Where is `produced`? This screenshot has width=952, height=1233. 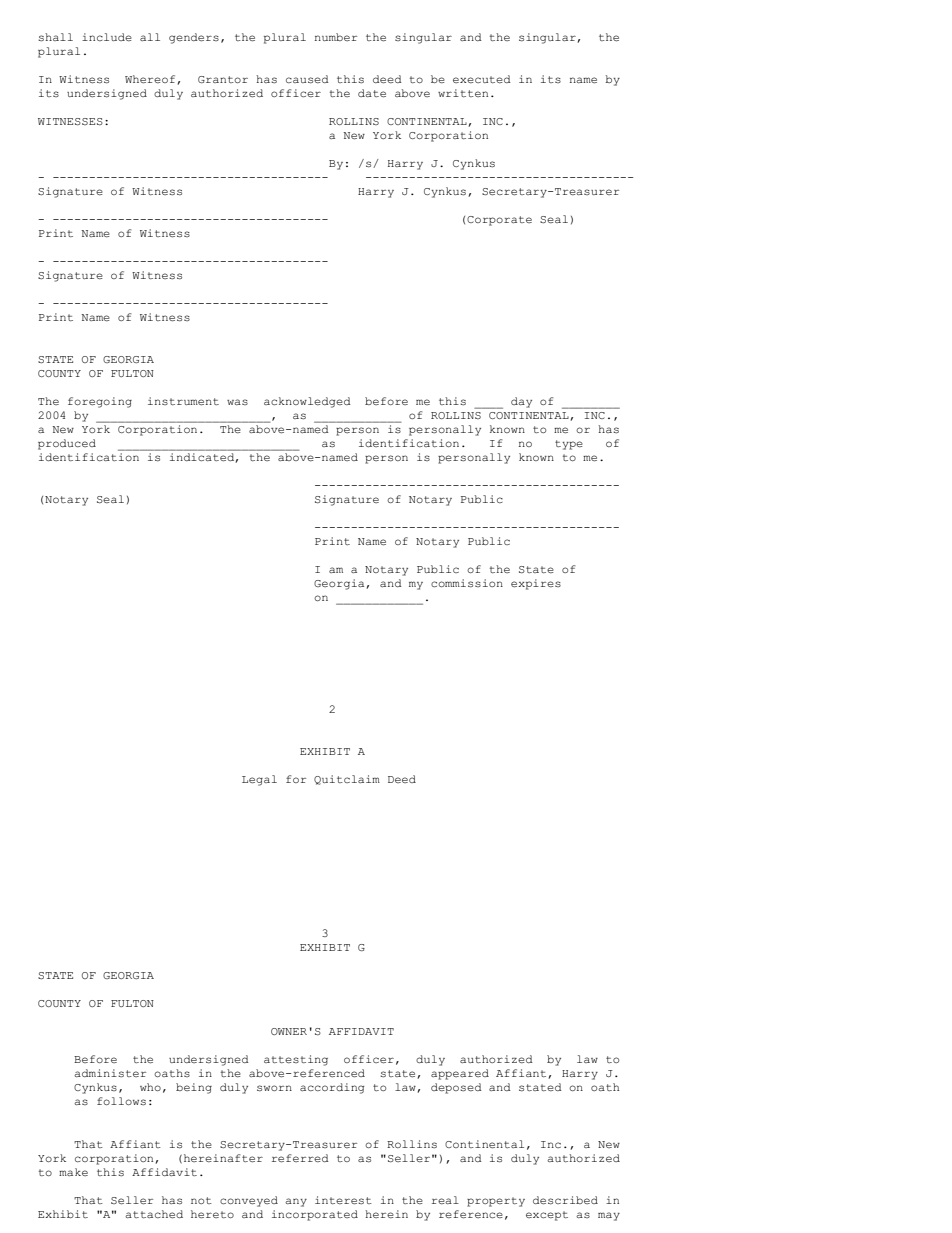 produced is located at coordinates (67, 444).
